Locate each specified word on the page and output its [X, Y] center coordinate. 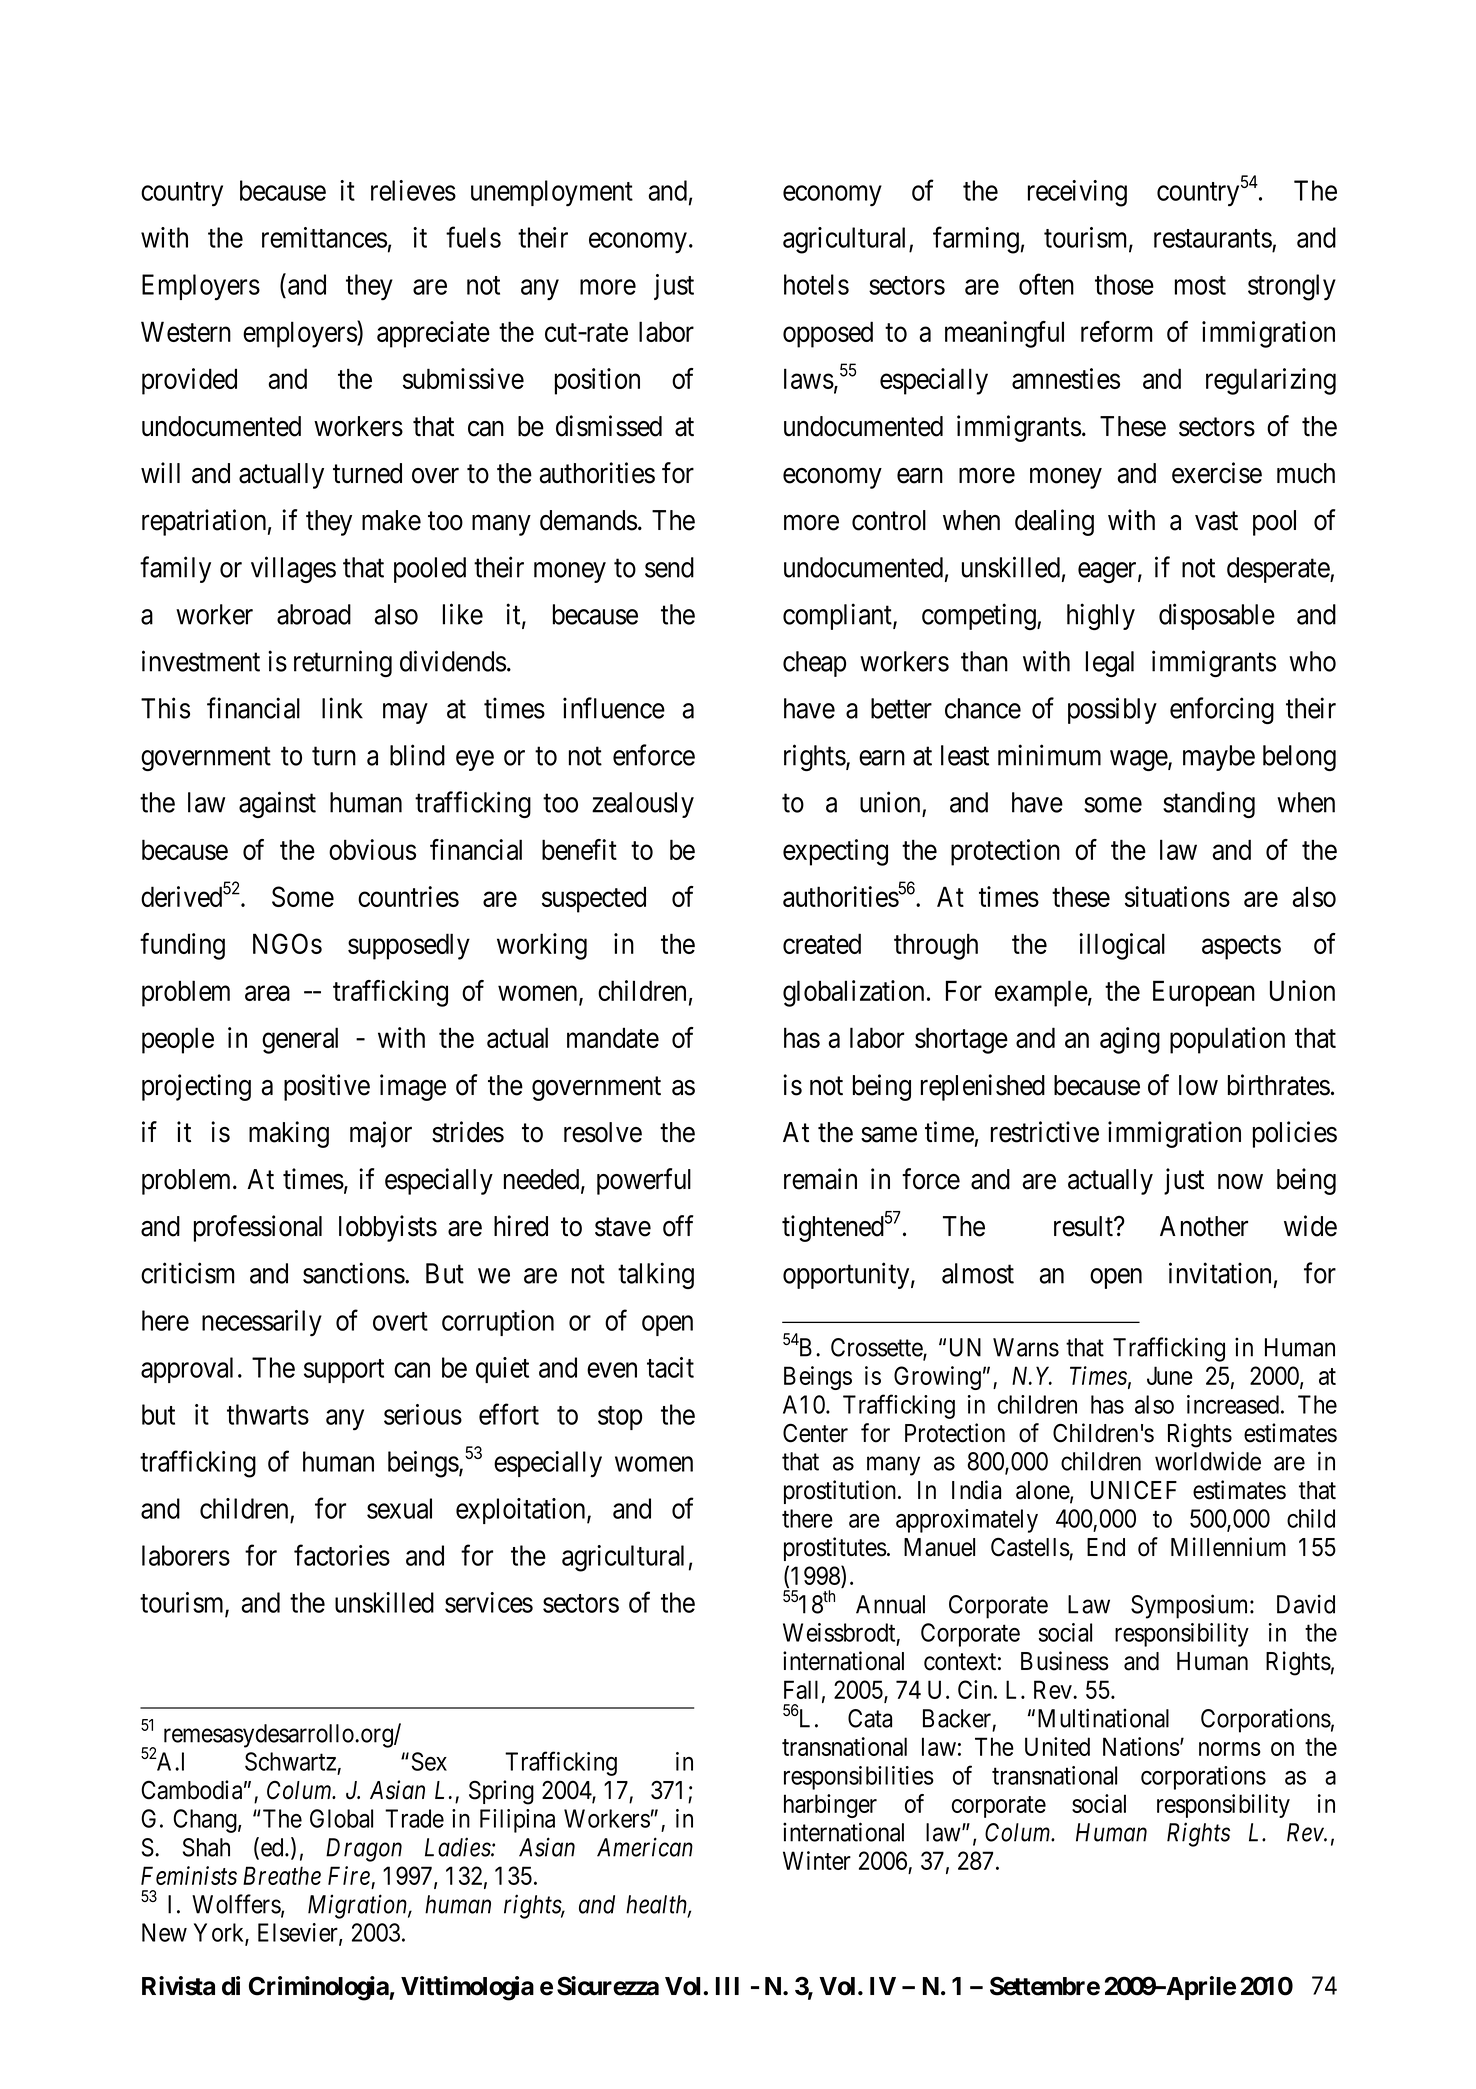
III [727, 1986]
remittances [324, 237]
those [1124, 284]
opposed [828, 334]
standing [1209, 804]
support [344, 1371]
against [277, 804]
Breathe [282, 1875]
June [1170, 1375]
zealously [643, 805]
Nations [1141, 1746]
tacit [670, 1367]
